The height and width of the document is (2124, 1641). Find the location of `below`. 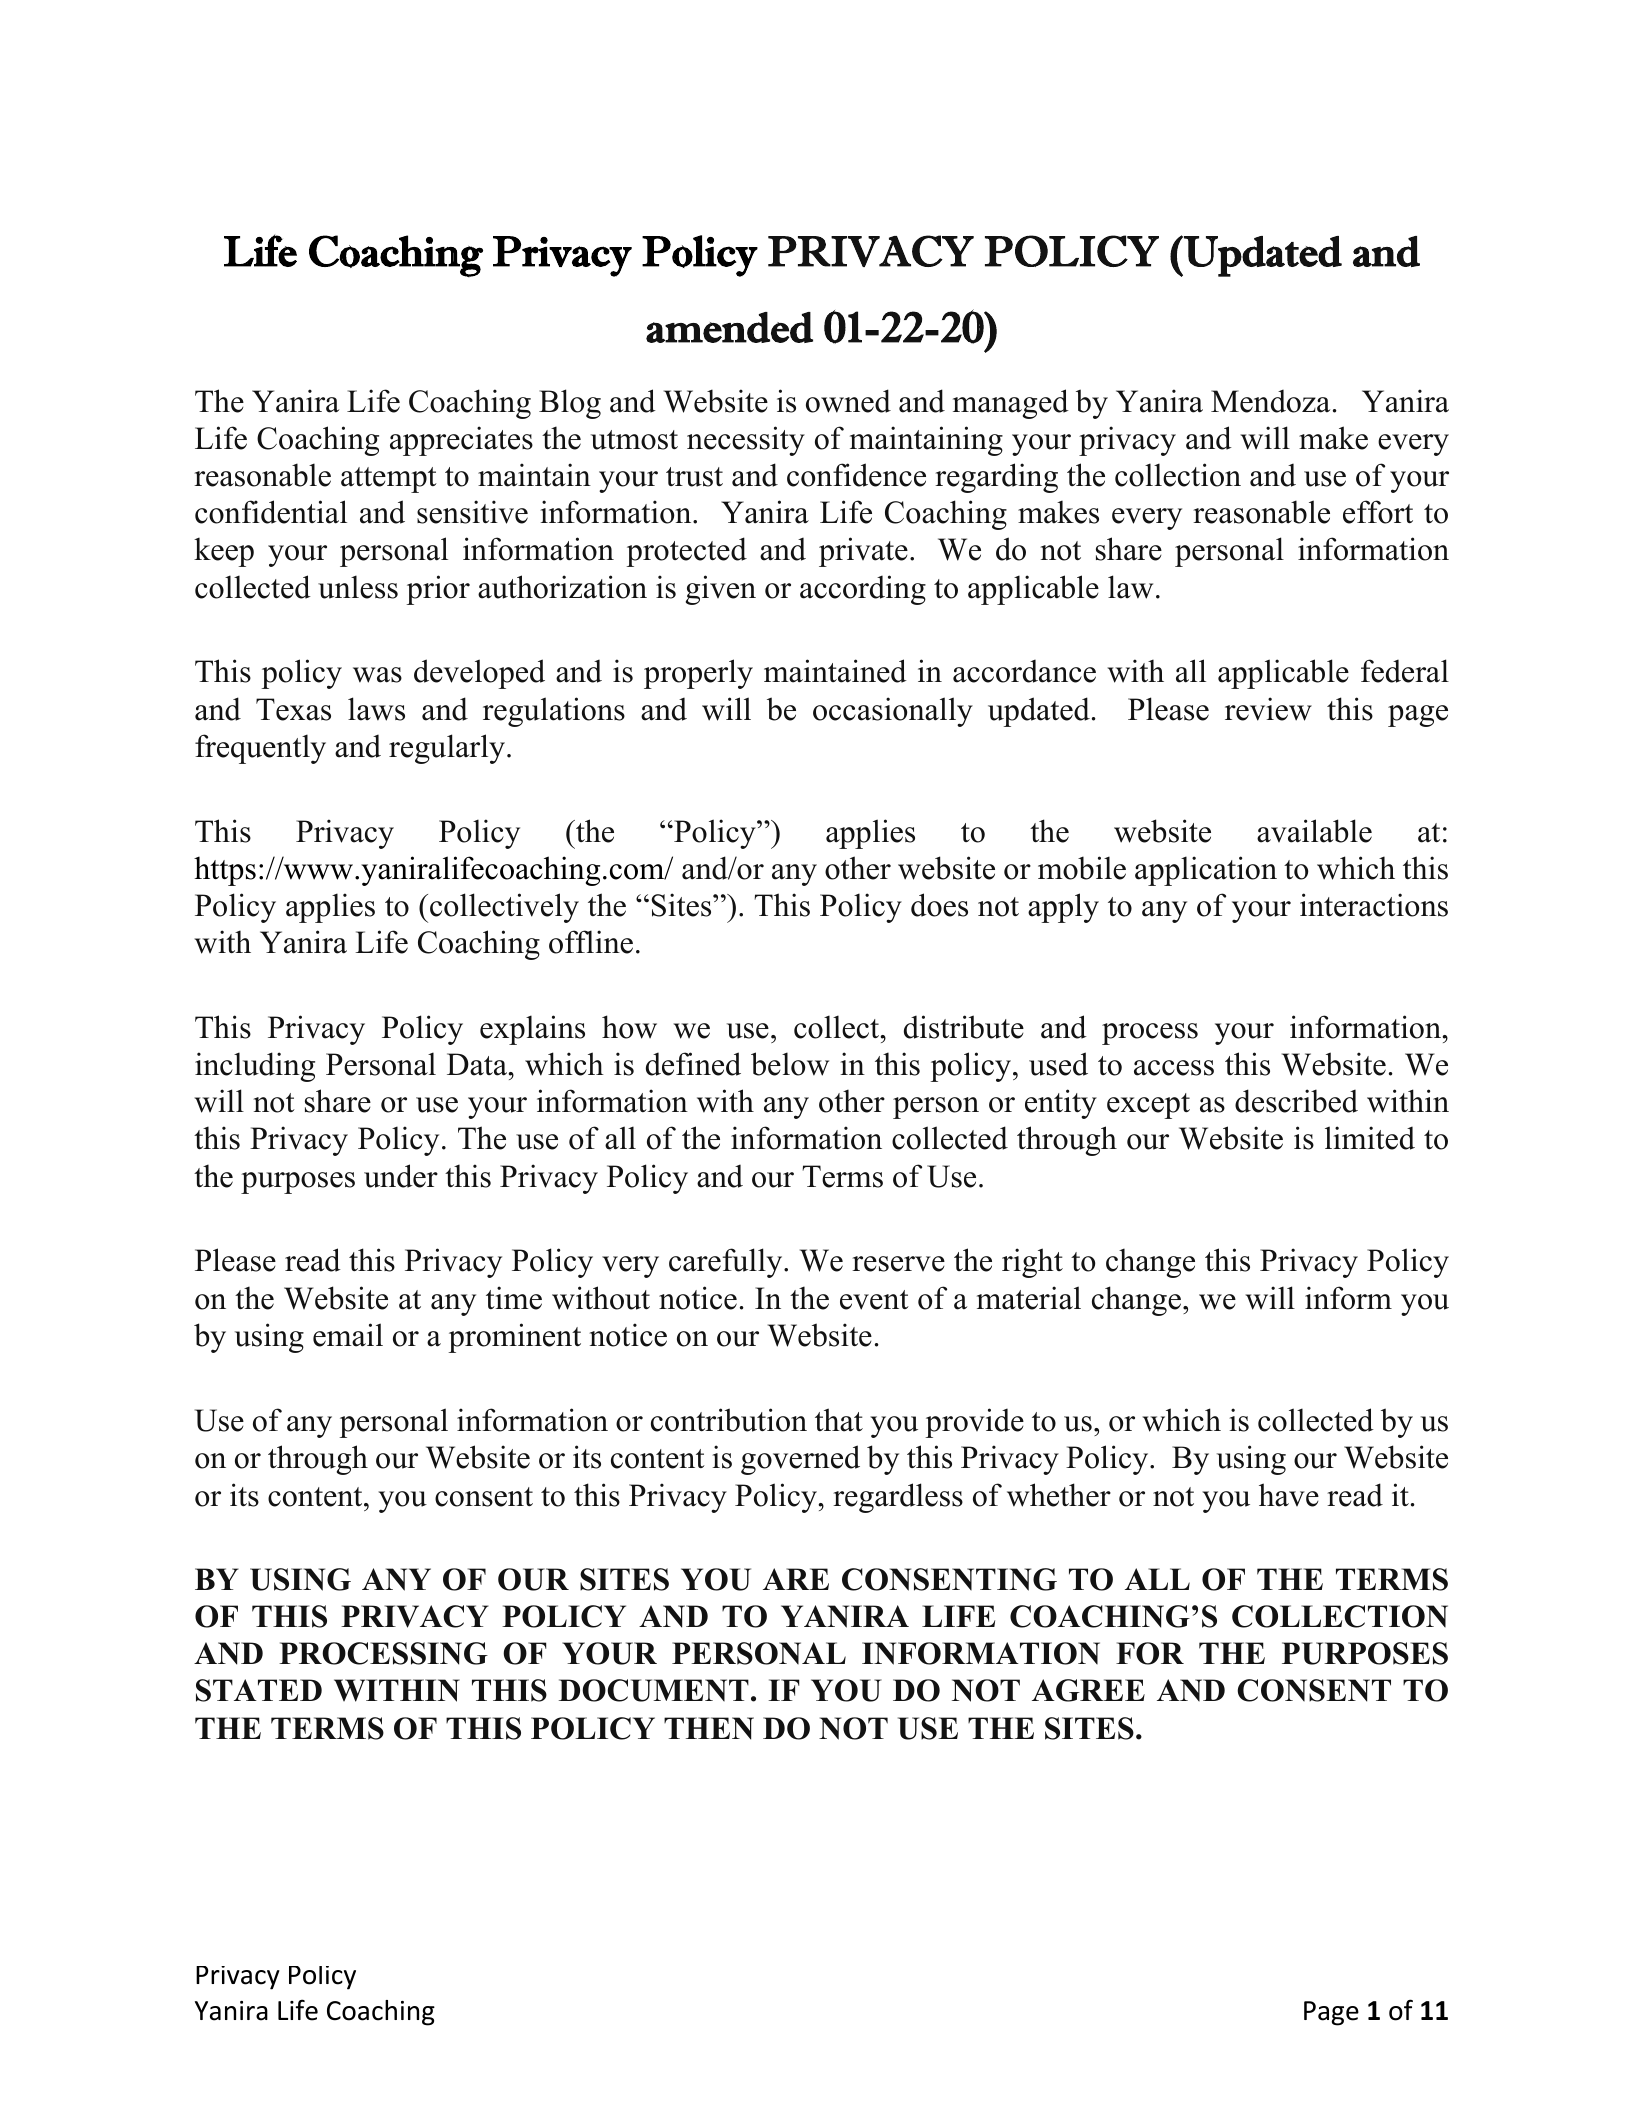

below is located at coordinates (790, 1064).
